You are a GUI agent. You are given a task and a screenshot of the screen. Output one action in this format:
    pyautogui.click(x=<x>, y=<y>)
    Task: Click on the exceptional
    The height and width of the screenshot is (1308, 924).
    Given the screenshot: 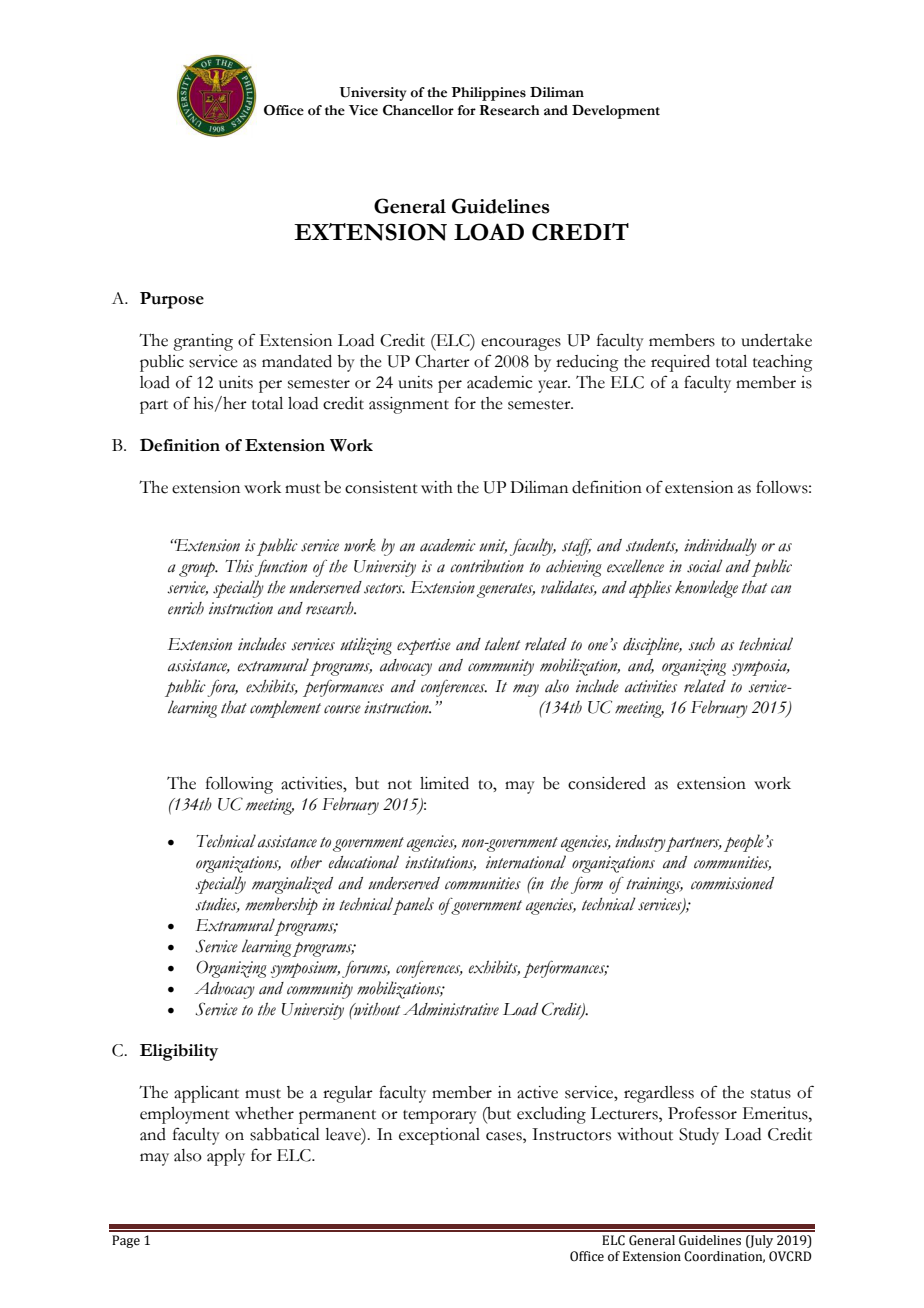 What is the action you would take?
    pyautogui.click(x=439, y=1136)
